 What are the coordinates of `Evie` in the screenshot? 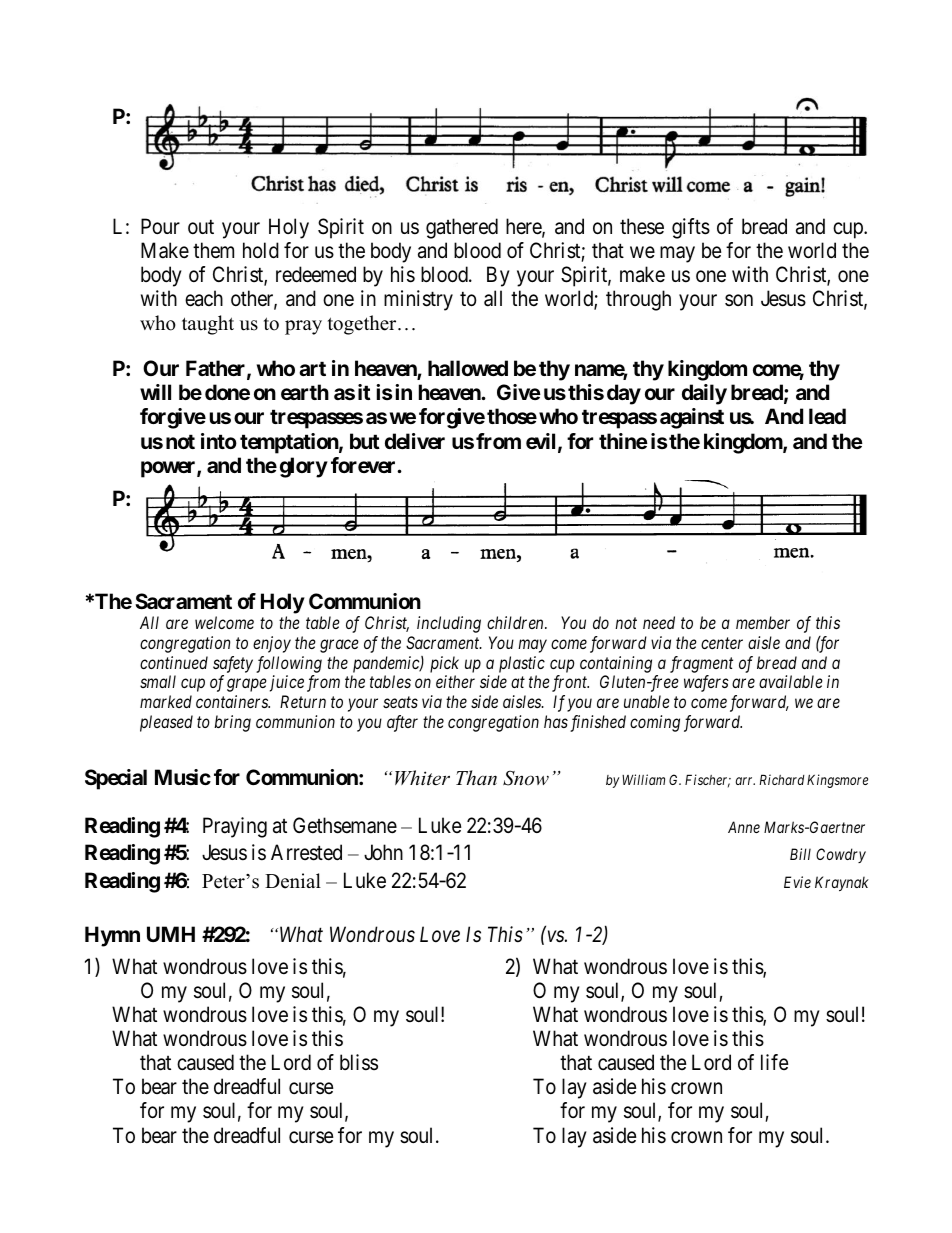 It's located at (797, 882).
